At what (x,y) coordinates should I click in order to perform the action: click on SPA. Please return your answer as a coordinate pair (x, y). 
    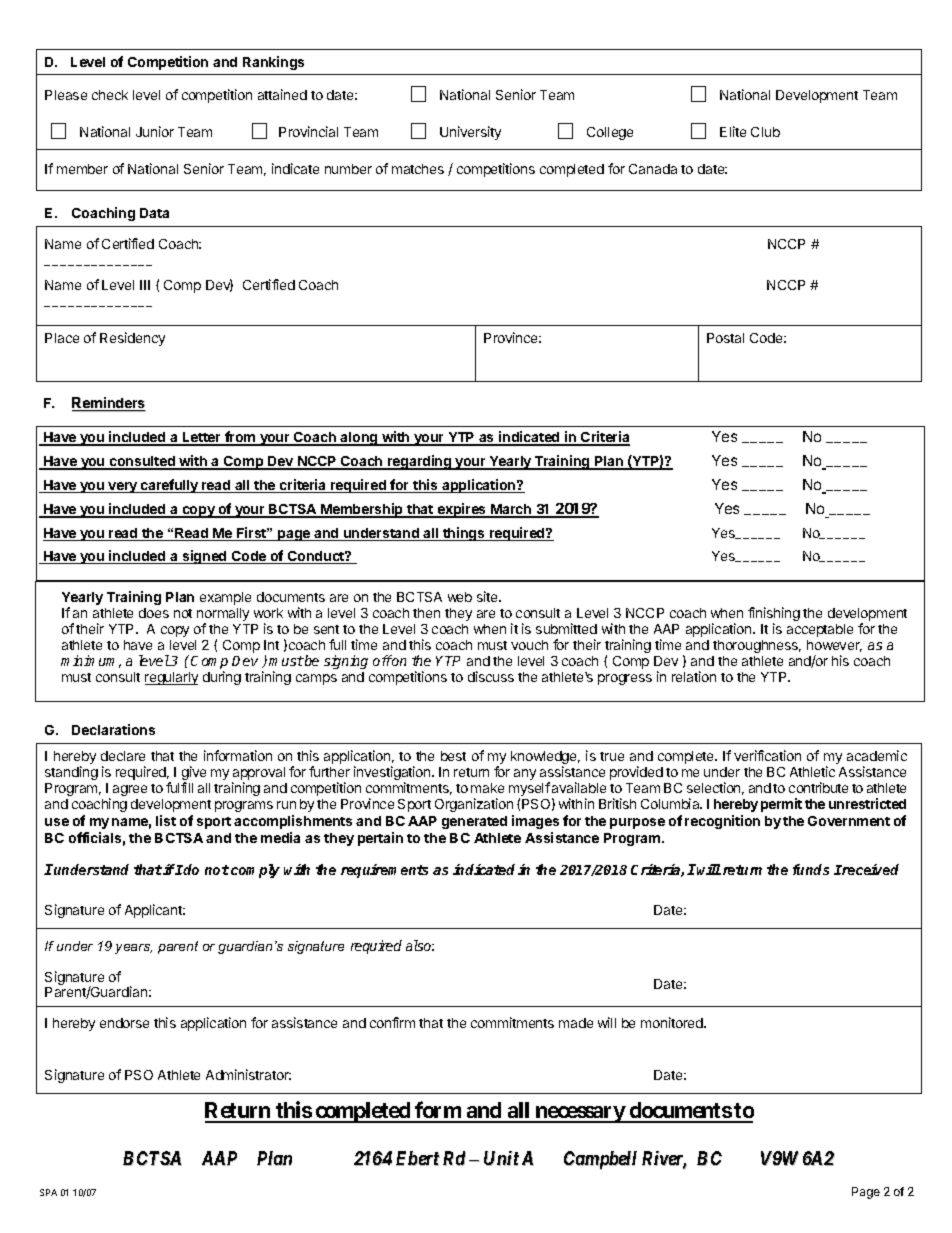
    Looking at the image, I should click on (48, 1192).
